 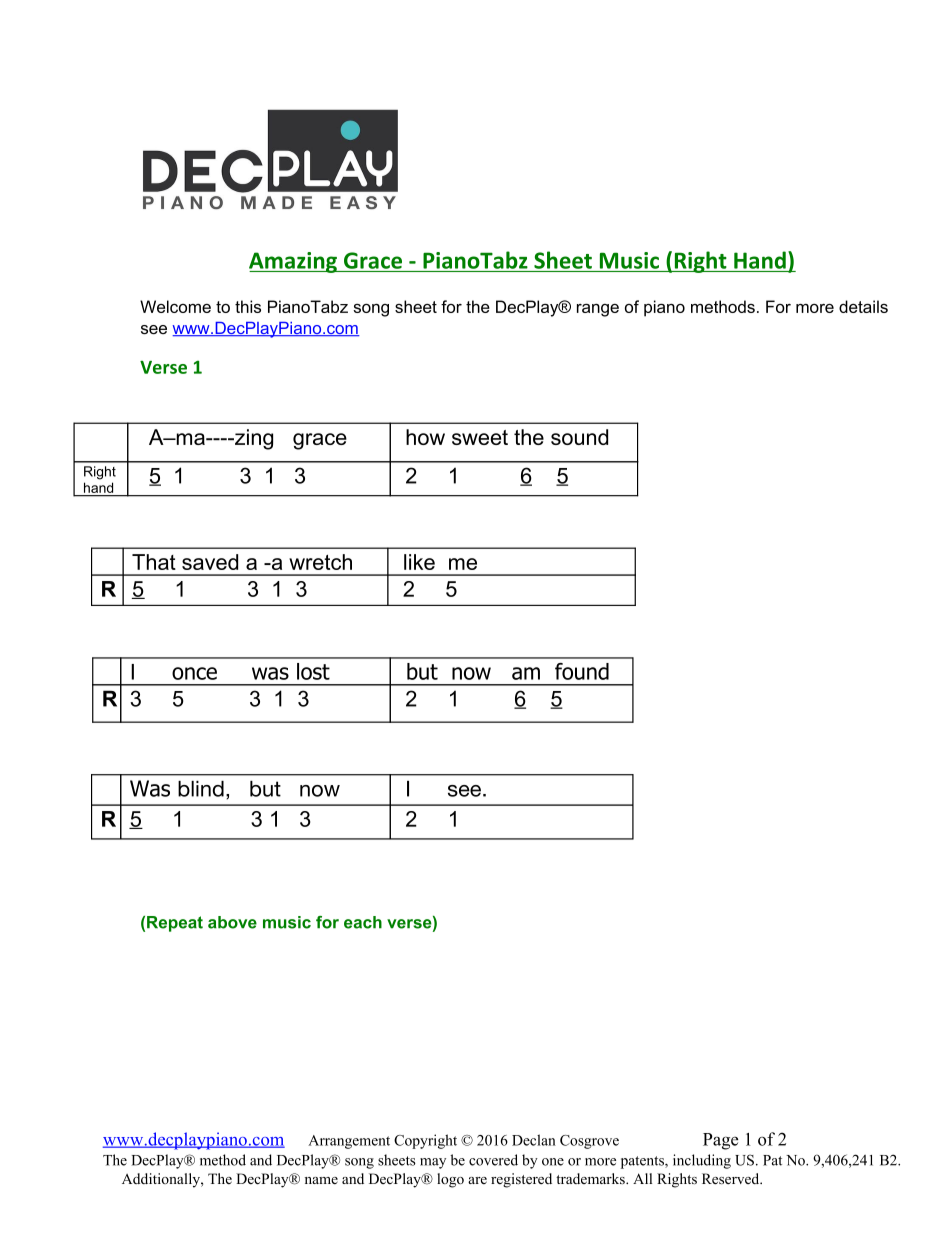 I want to click on details, so click(x=863, y=306).
